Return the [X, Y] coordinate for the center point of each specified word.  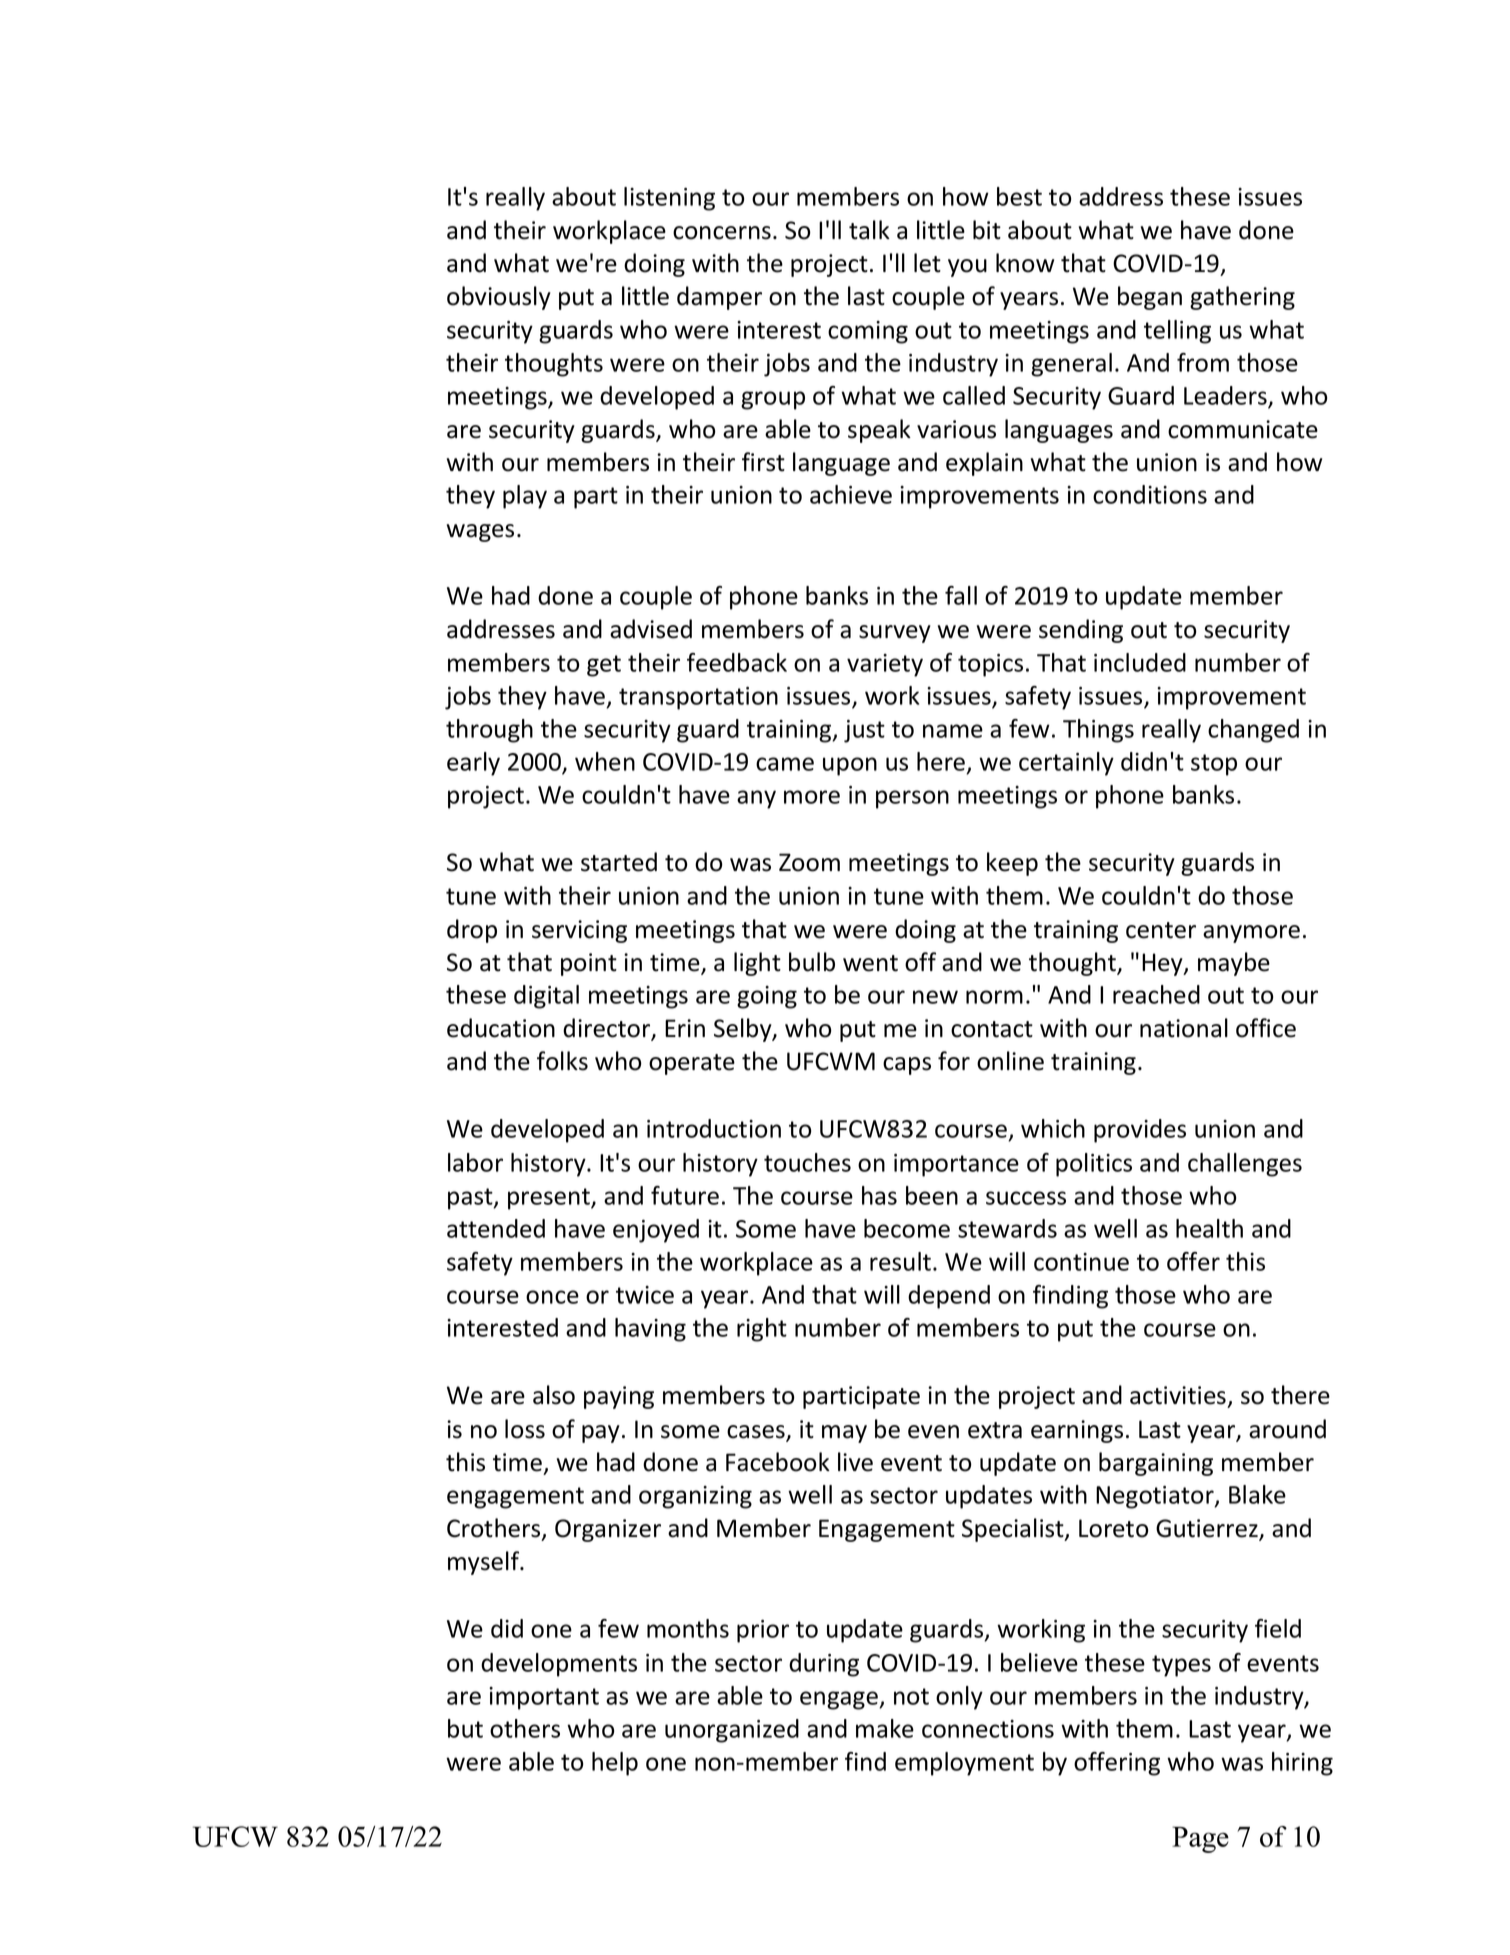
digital [546, 997]
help [615, 1764]
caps [907, 1066]
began [1150, 298]
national [1184, 1028]
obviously [499, 298]
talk [869, 230]
